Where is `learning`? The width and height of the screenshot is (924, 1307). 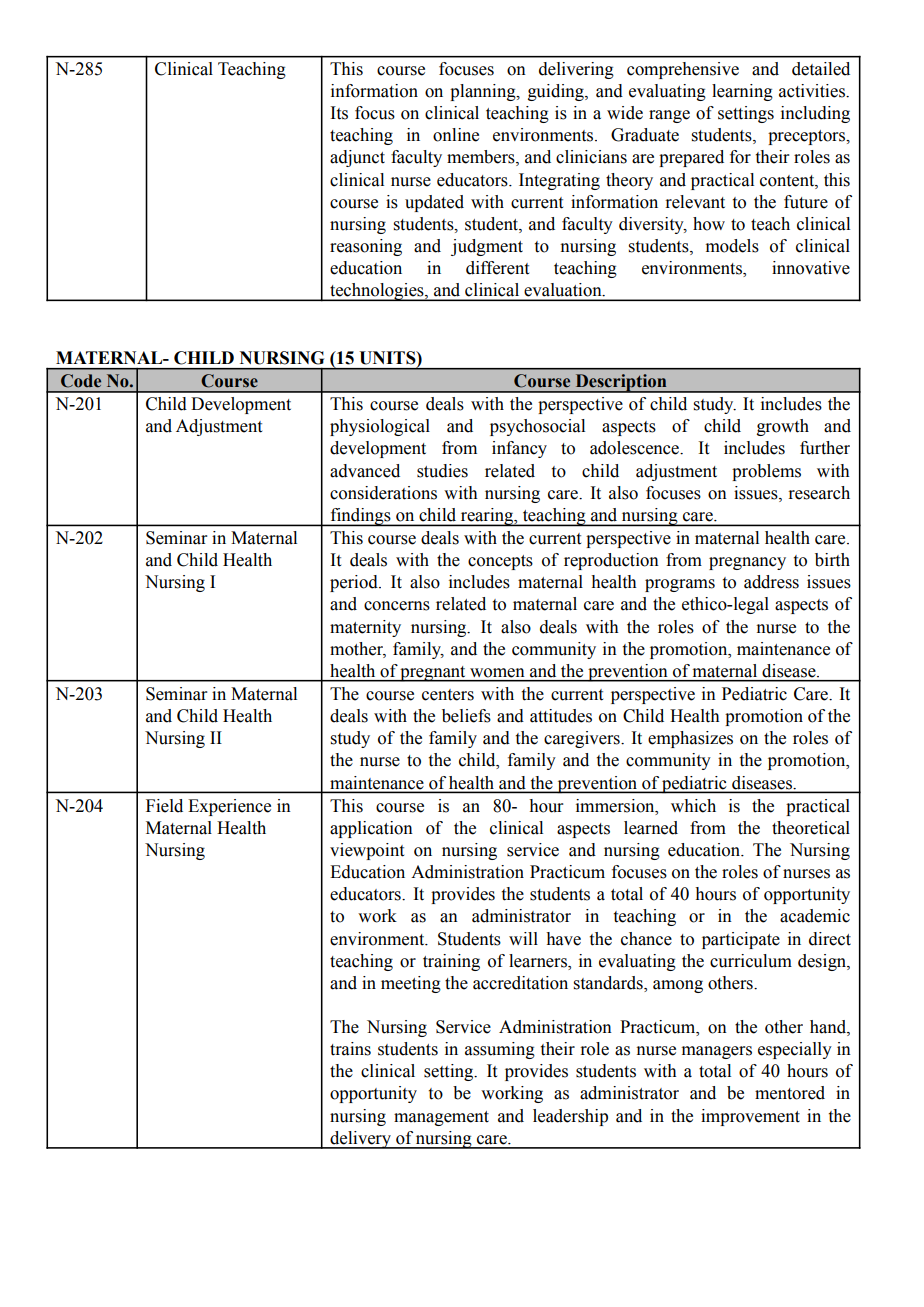
learning is located at coordinates (742, 92).
